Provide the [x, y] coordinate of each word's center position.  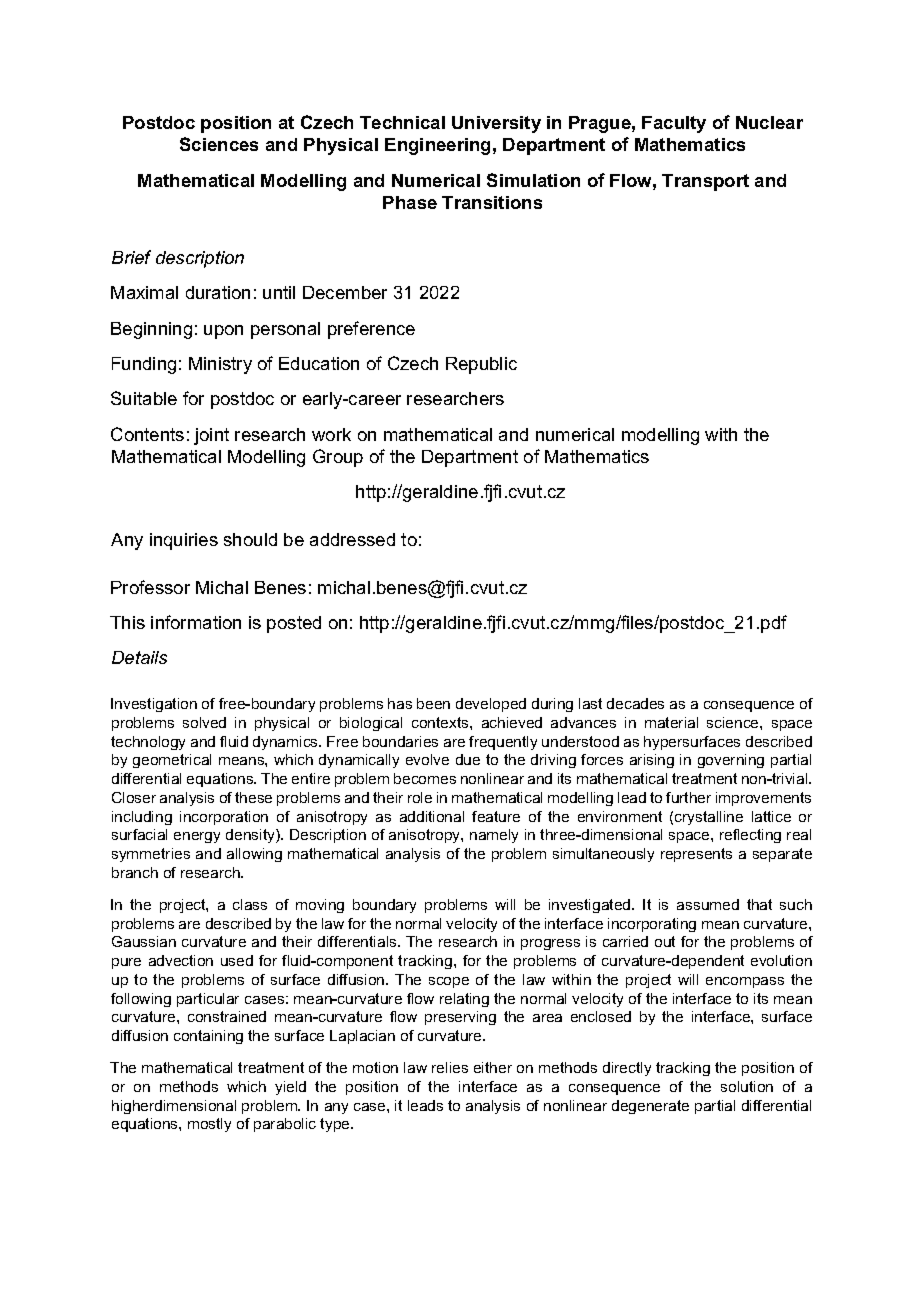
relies [450, 1067]
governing [731, 761]
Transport [705, 182]
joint [211, 436]
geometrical [172, 761]
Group [338, 458]
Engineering [437, 146]
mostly [209, 1125]
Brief [131, 257]
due [468, 759]
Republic [481, 365]
